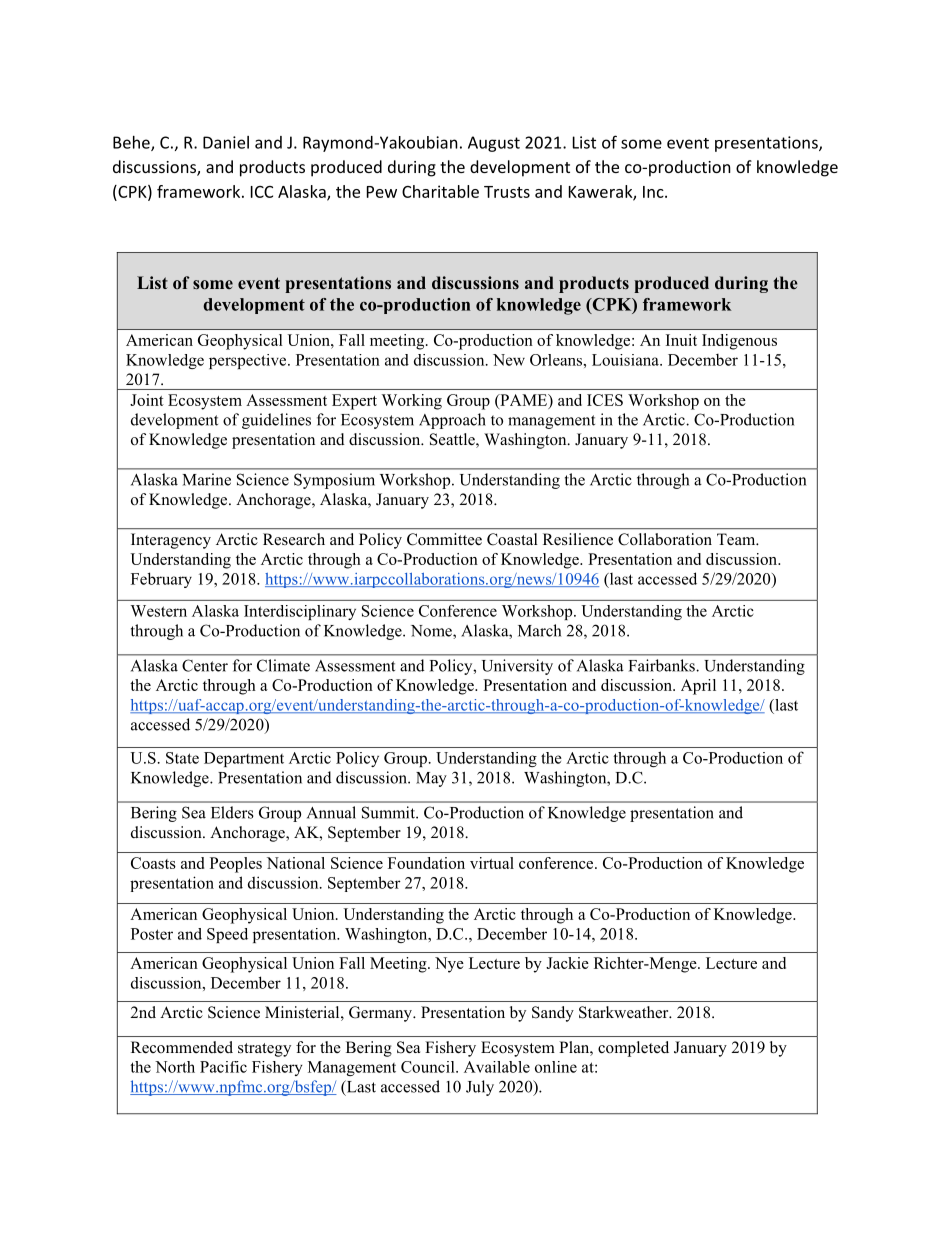 The width and height of the screenshot is (952, 1233). Describe the element at coordinates (223, 1067) in the screenshot. I see `Pacific` at that location.
